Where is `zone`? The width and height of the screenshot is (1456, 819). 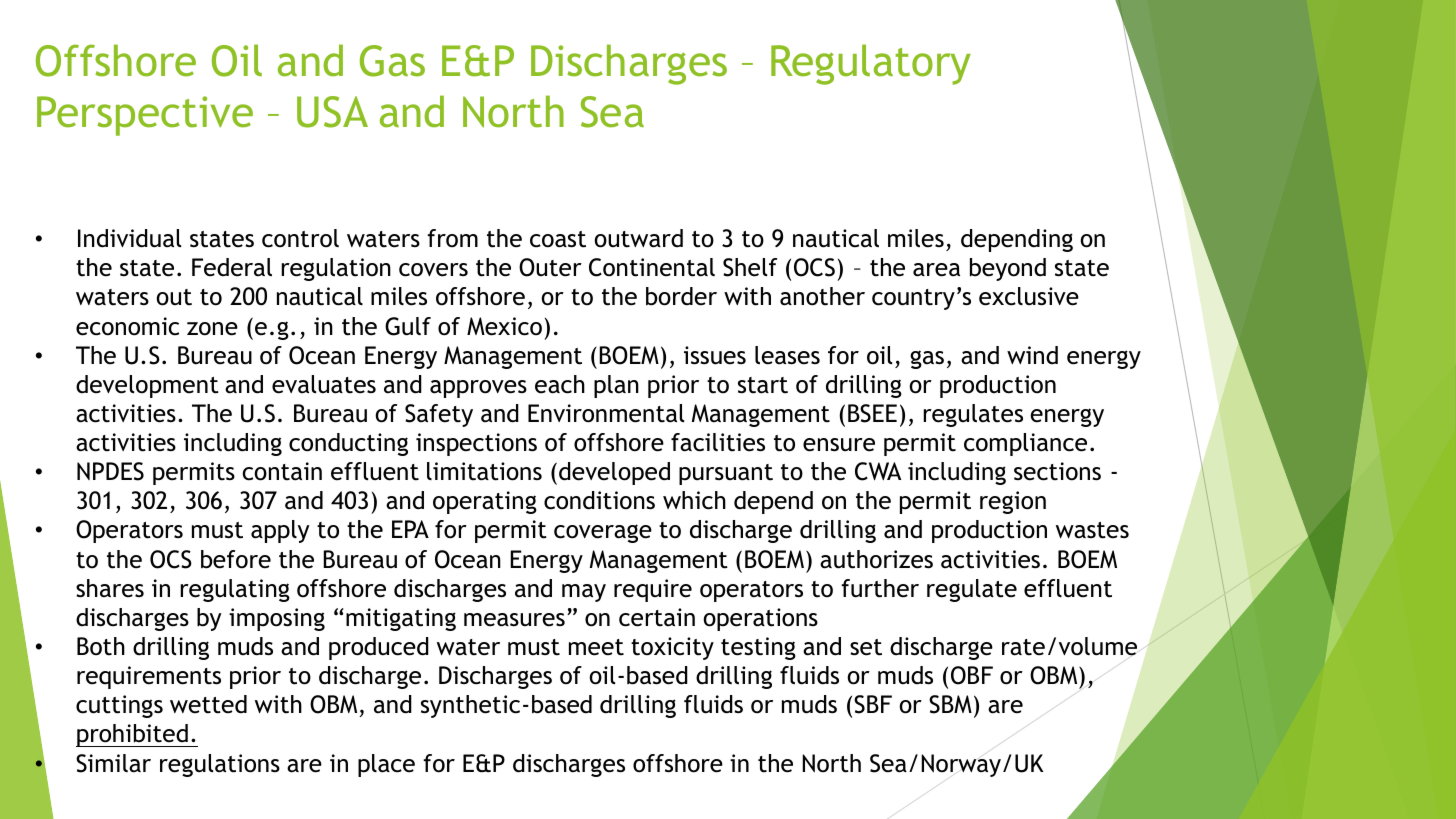
zone is located at coordinates (212, 329).
